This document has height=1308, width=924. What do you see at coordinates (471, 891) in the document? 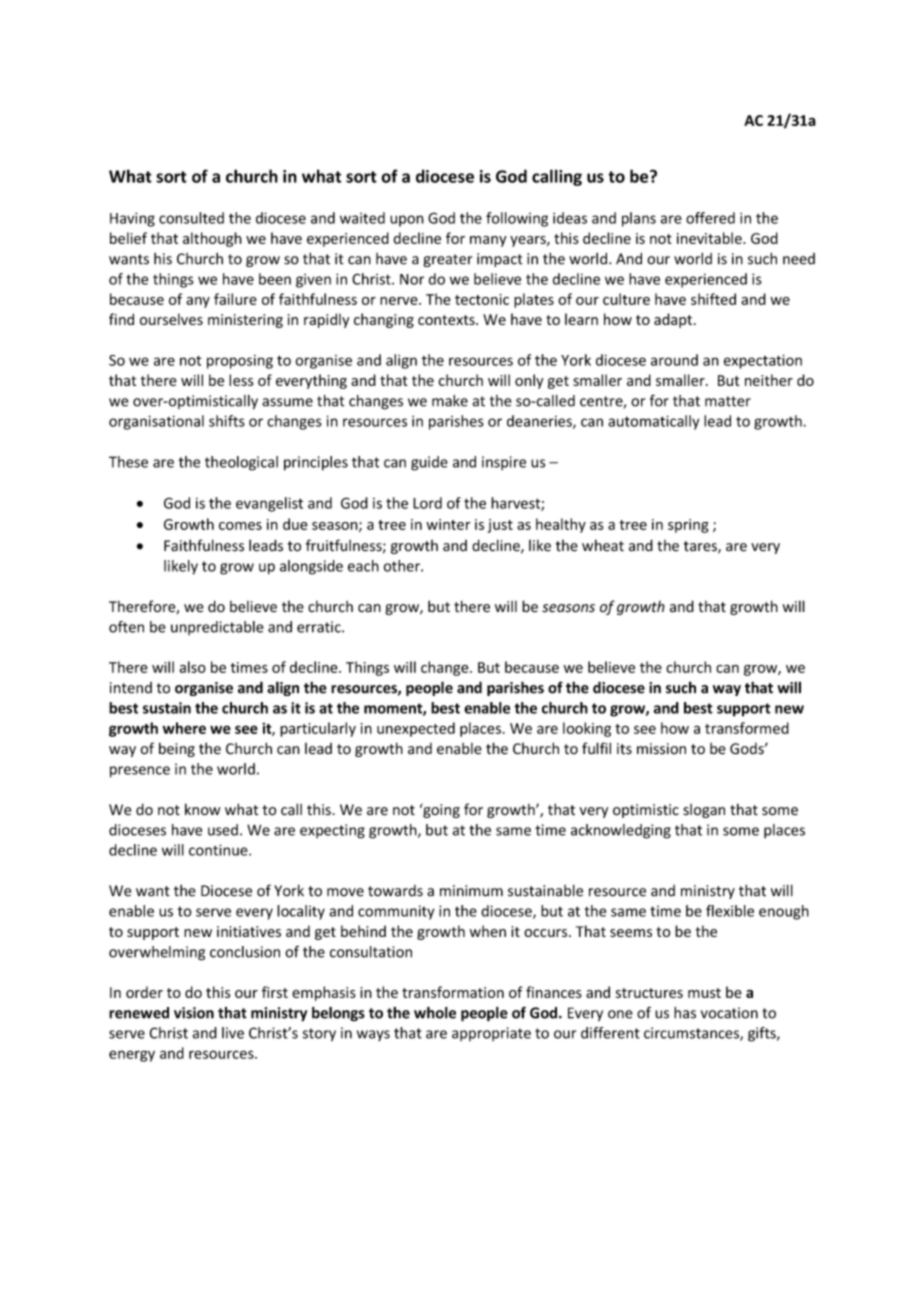
I see `minimum` at bounding box center [471, 891].
